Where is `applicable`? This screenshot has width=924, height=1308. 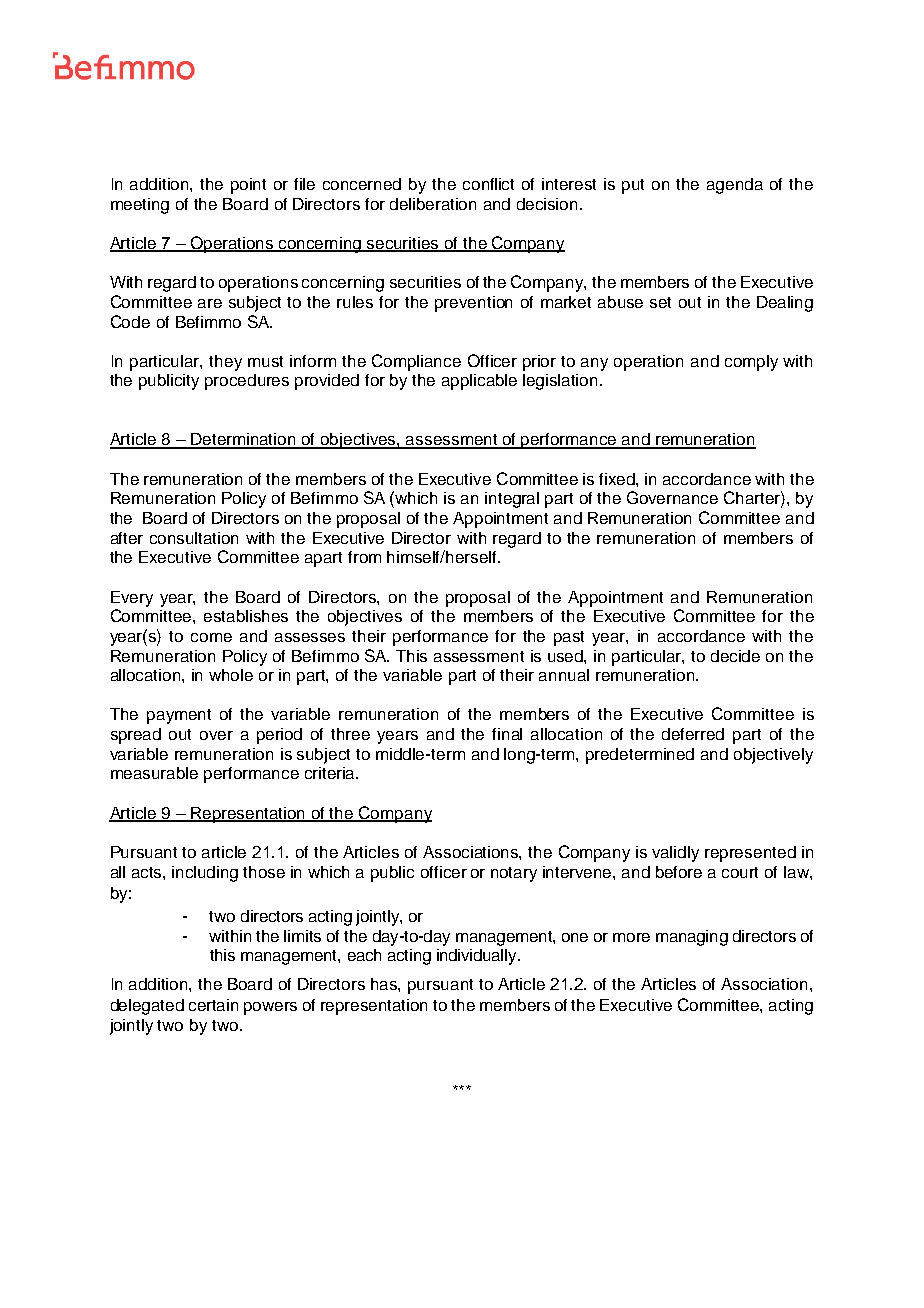
applicable is located at coordinates (479, 382).
